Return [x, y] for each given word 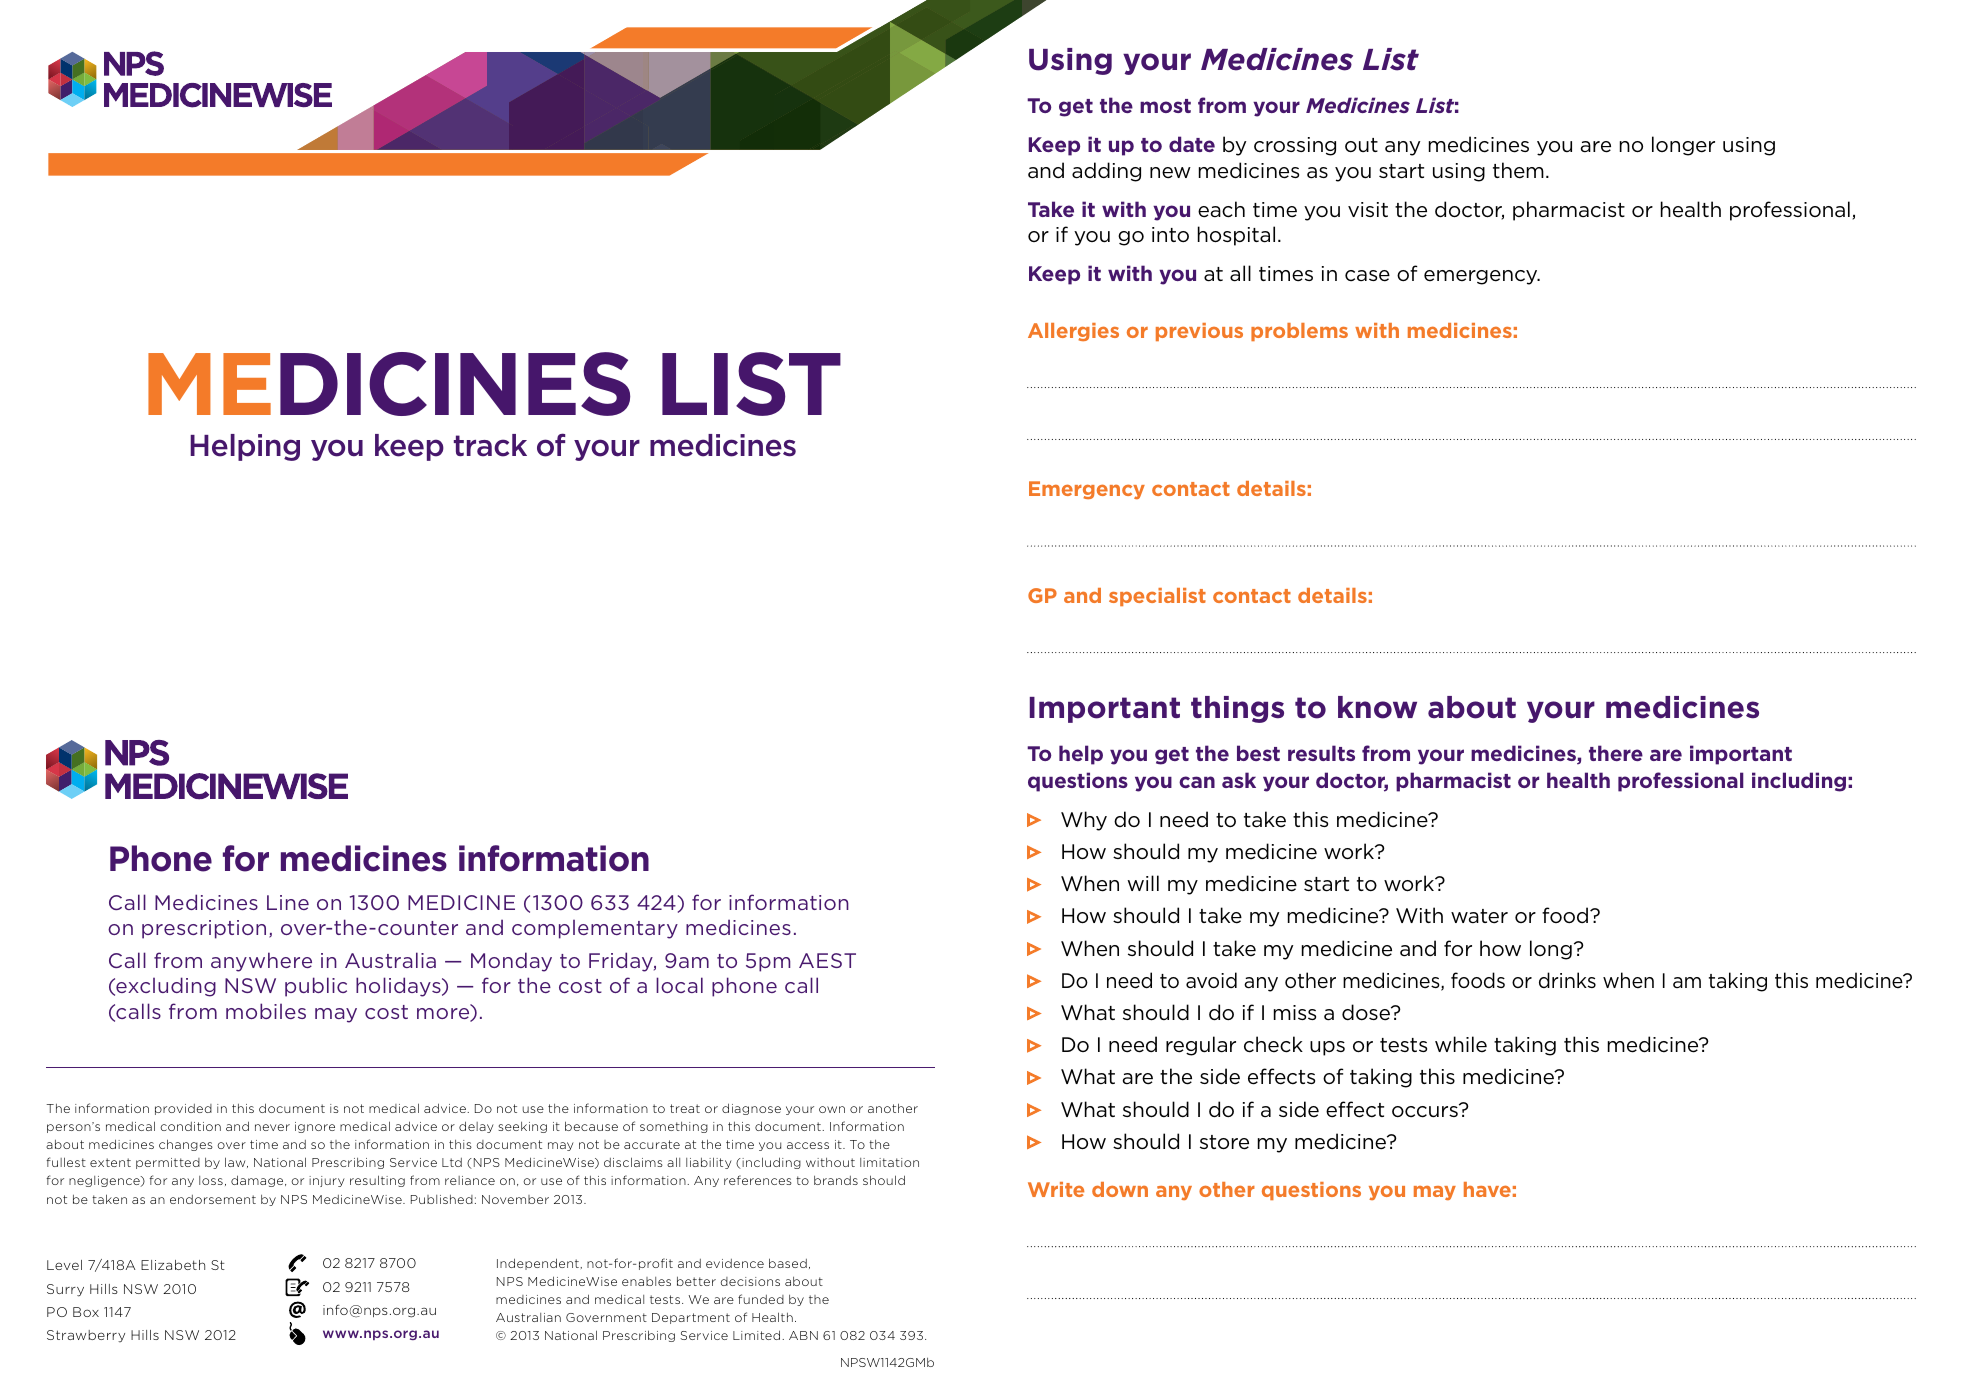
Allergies [1073, 332]
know [1377, 707]
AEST [827, 960]
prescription [204, 929]
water [1479, 916]
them [1518, 170]
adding [1106, 172]
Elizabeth [173, 1265]
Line [288, 902]
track [490, 445]
